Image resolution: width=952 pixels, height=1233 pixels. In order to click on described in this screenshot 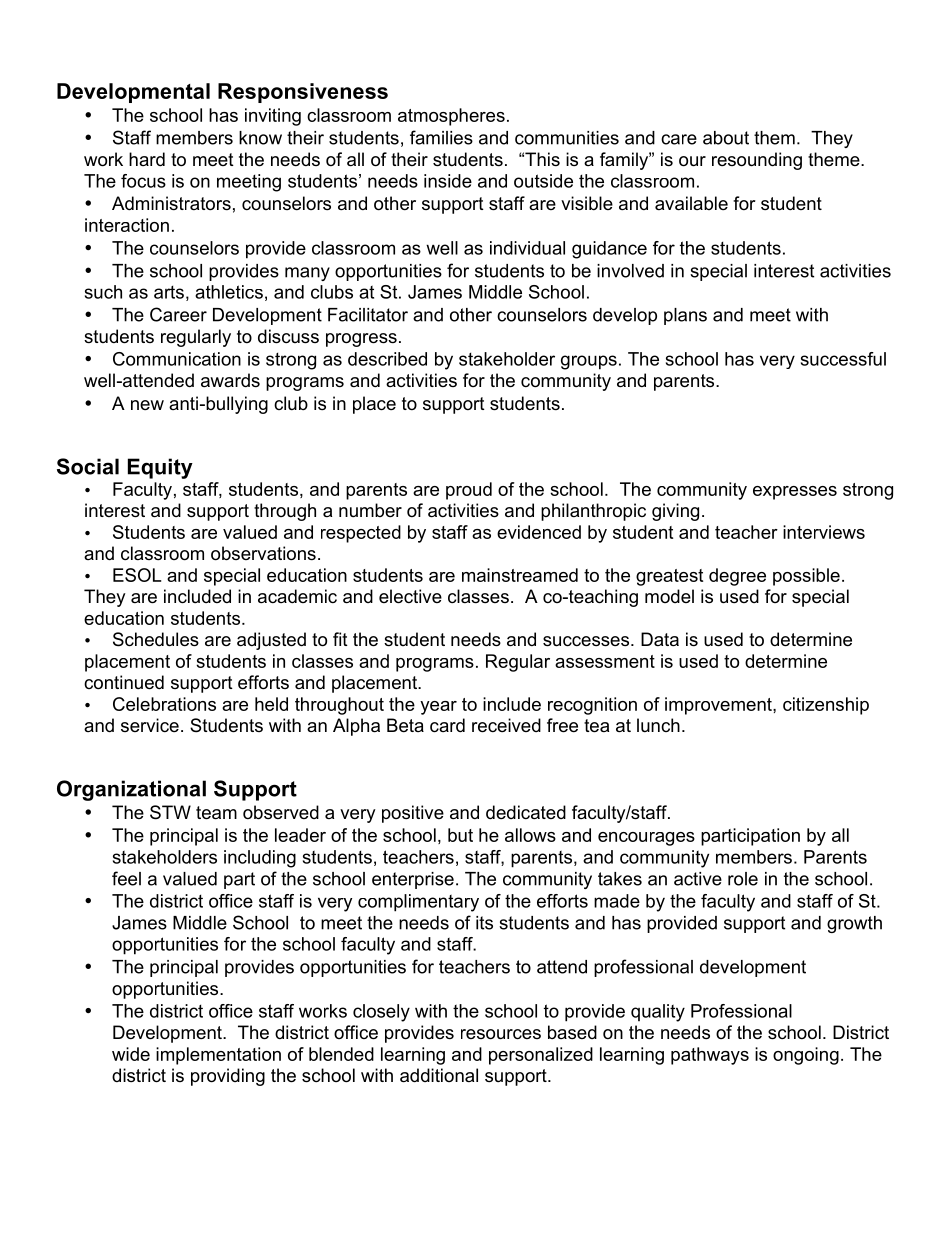, I will do `click(387, 359)`.
